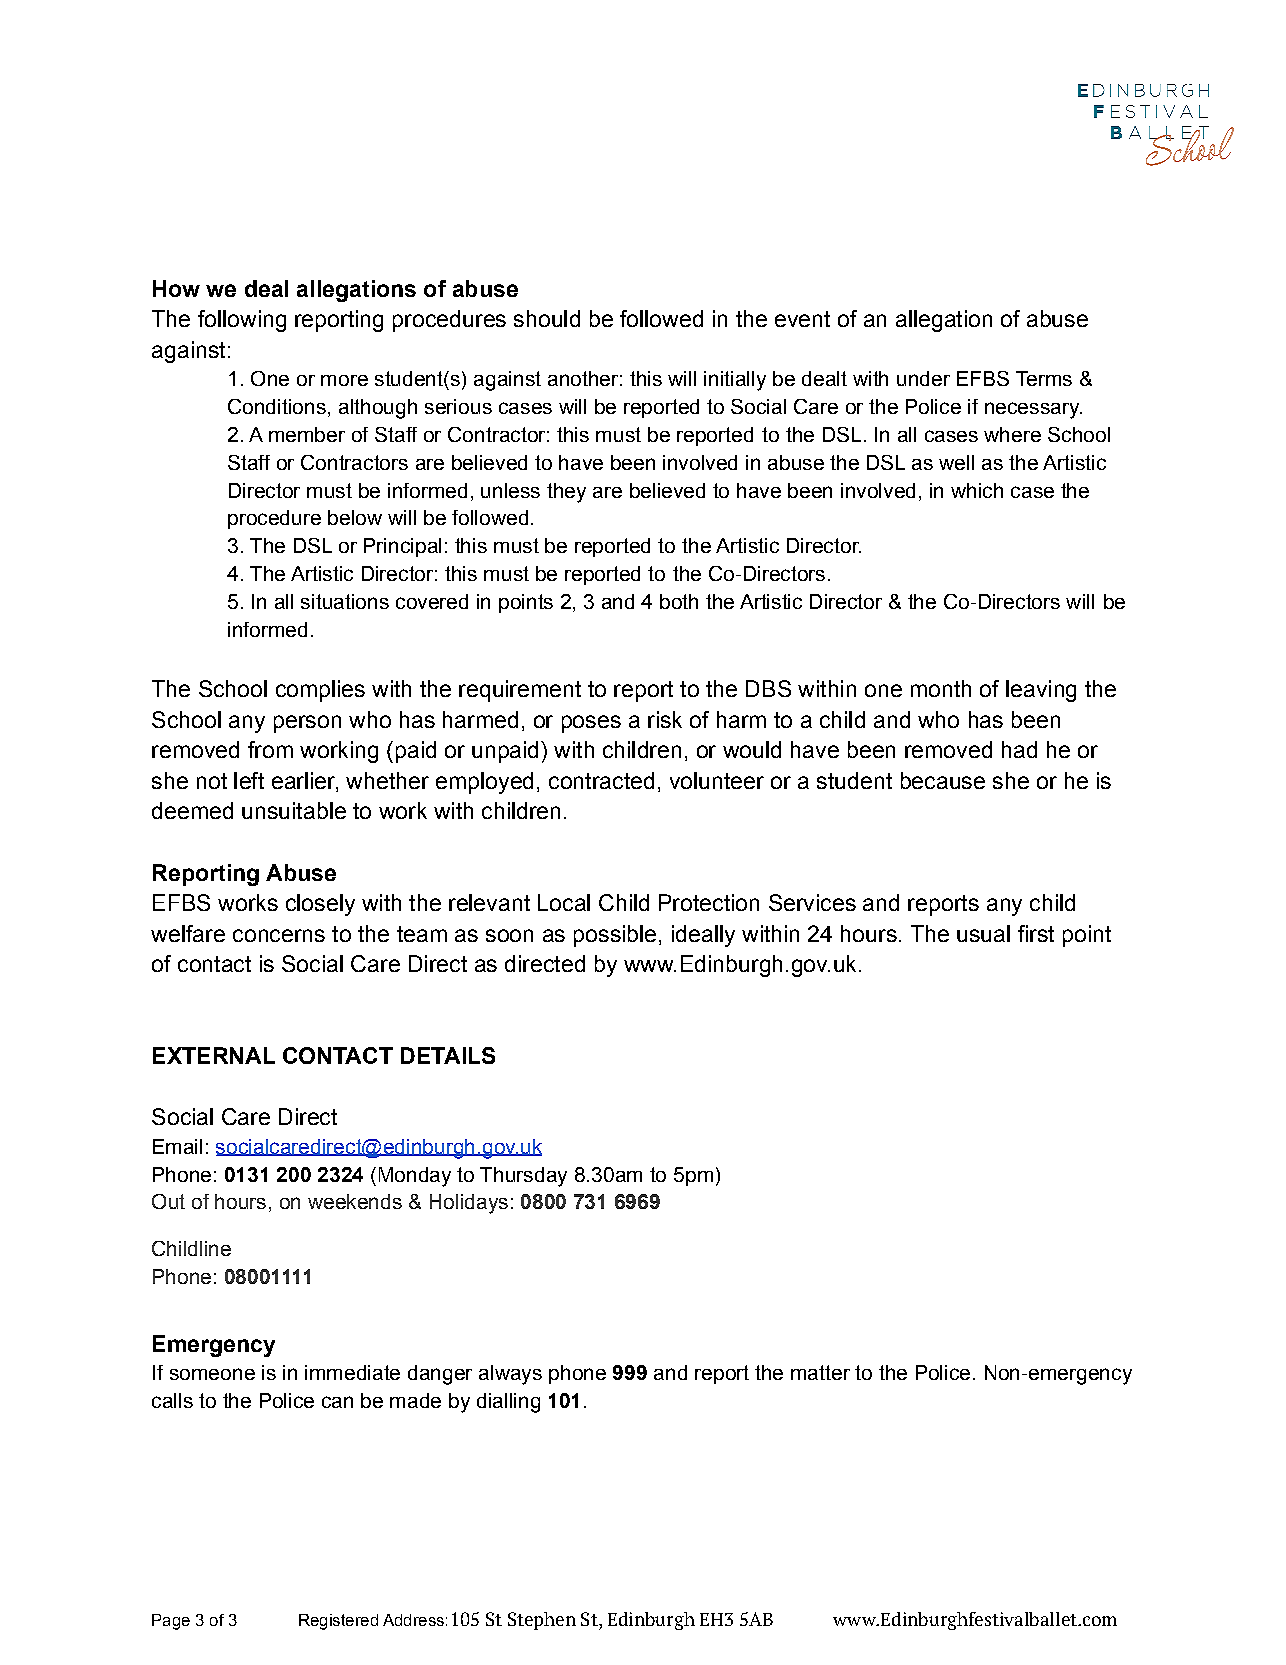  I want to click on usual, so click(983, 933).
